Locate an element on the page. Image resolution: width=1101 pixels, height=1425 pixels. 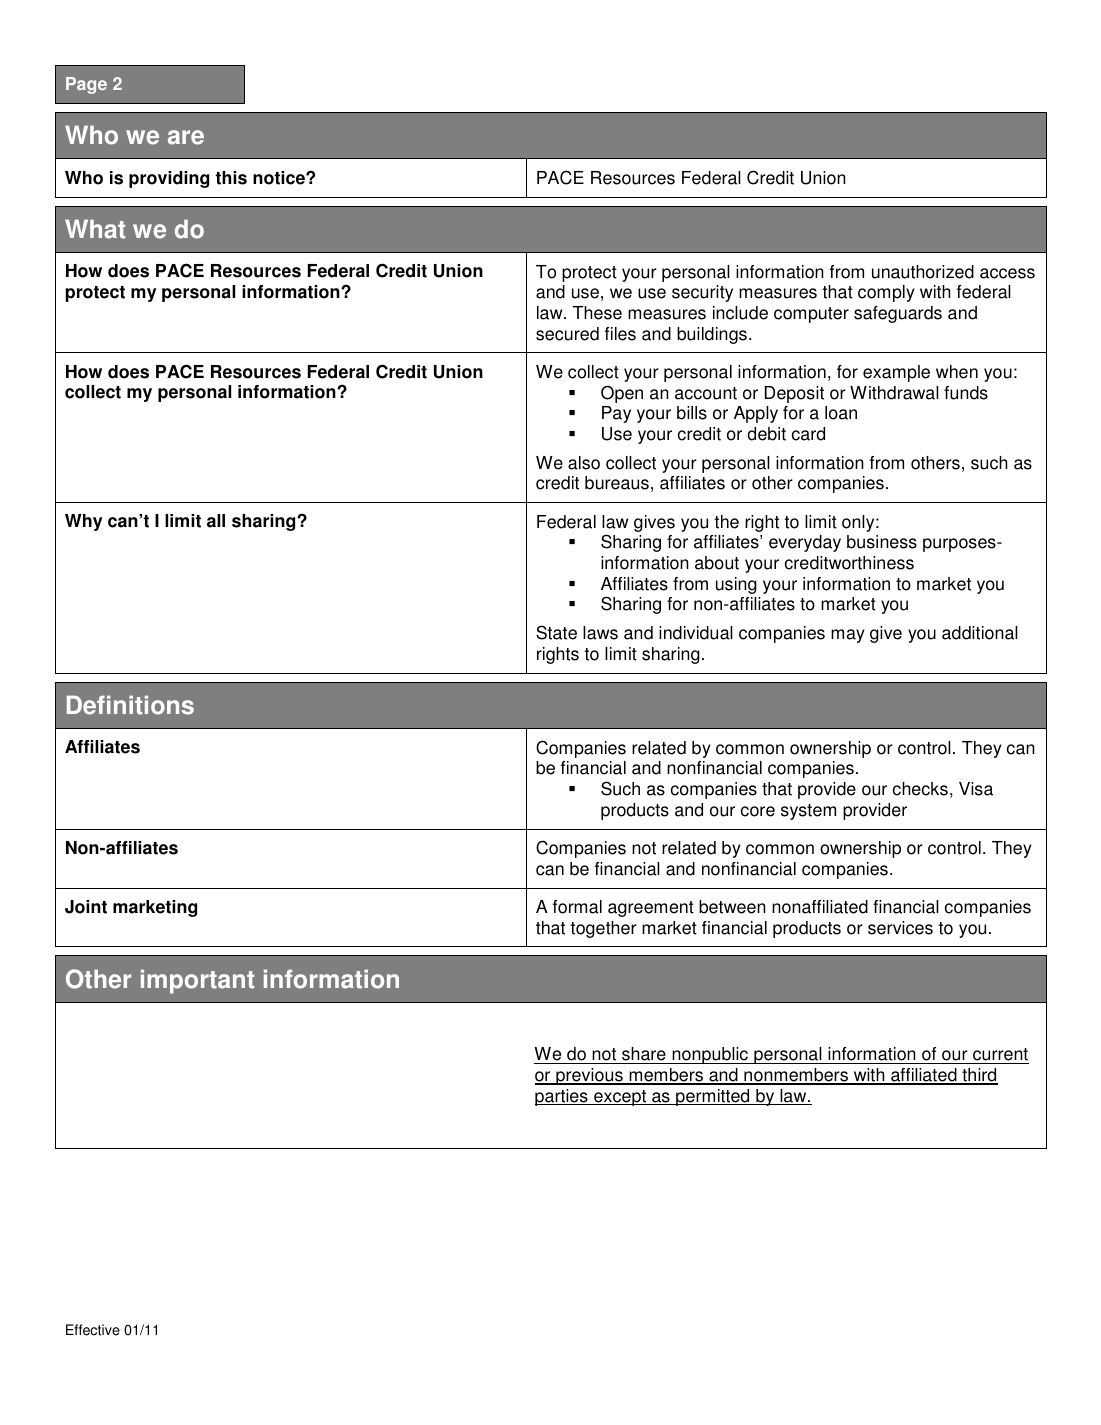
may is located at coordinates (848, 636).
